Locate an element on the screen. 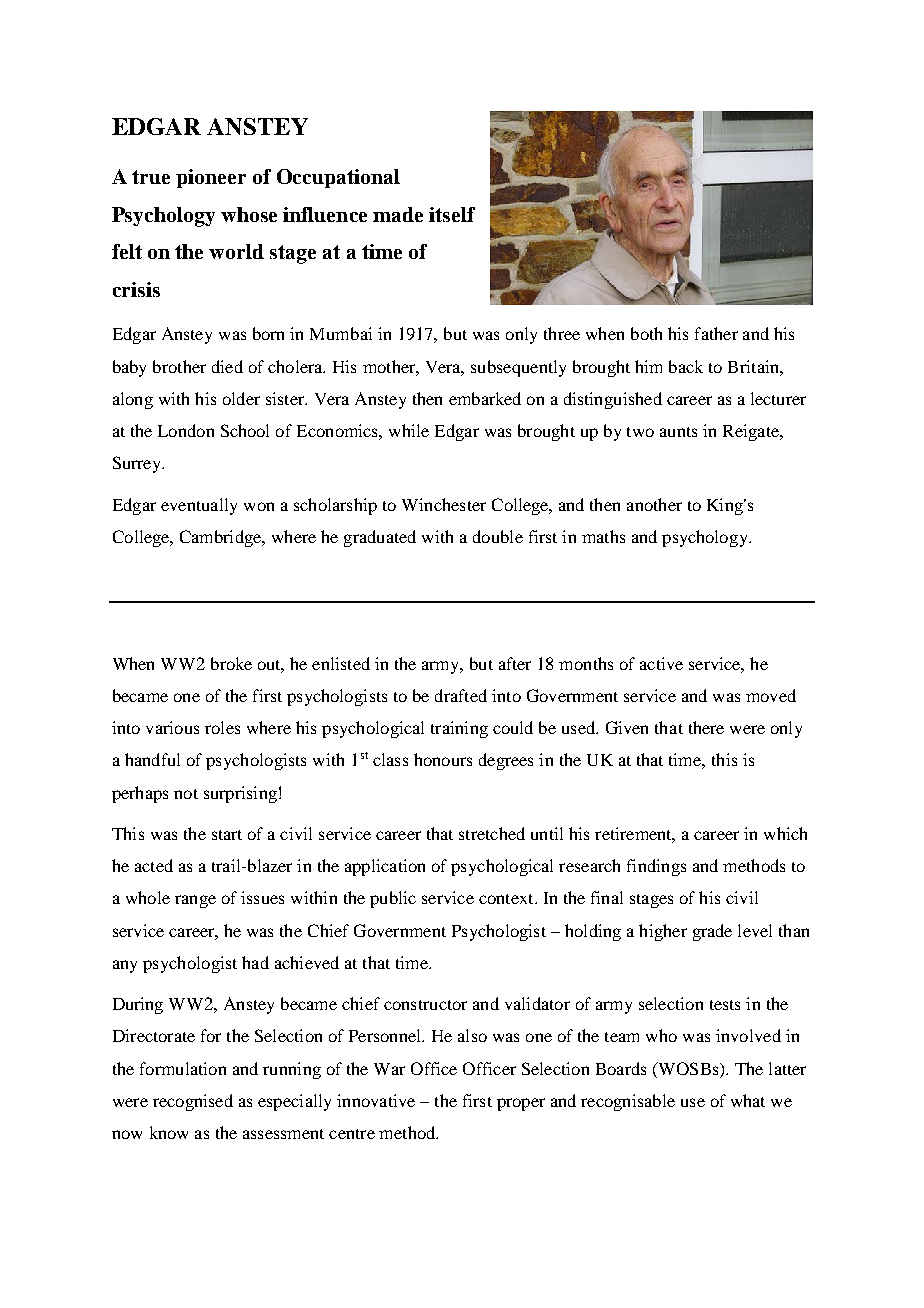 This screenshot has height=1308, width=924. pioneer is located at coordinates (211, 178).
